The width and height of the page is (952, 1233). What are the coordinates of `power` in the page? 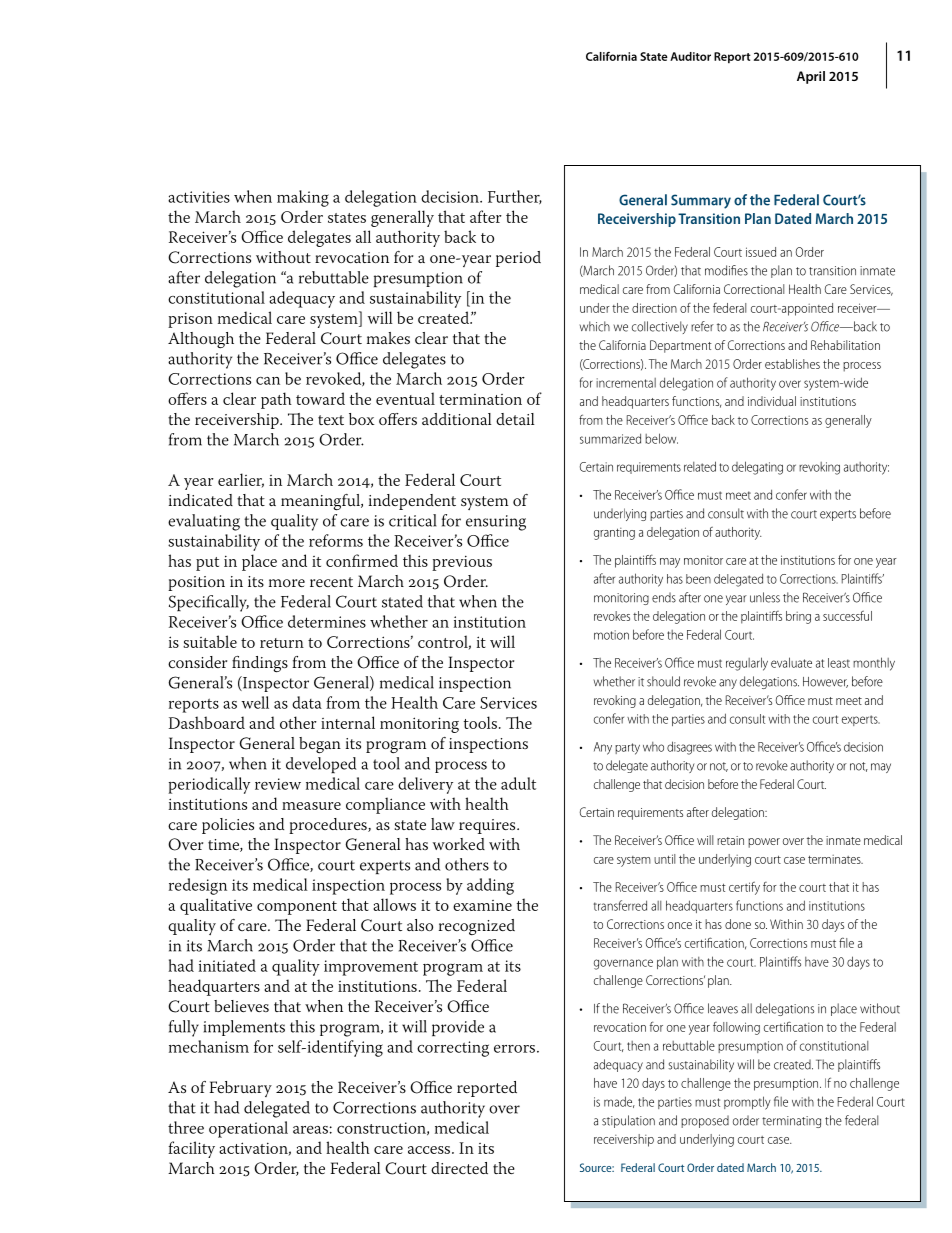 It's located at (764, 843).
